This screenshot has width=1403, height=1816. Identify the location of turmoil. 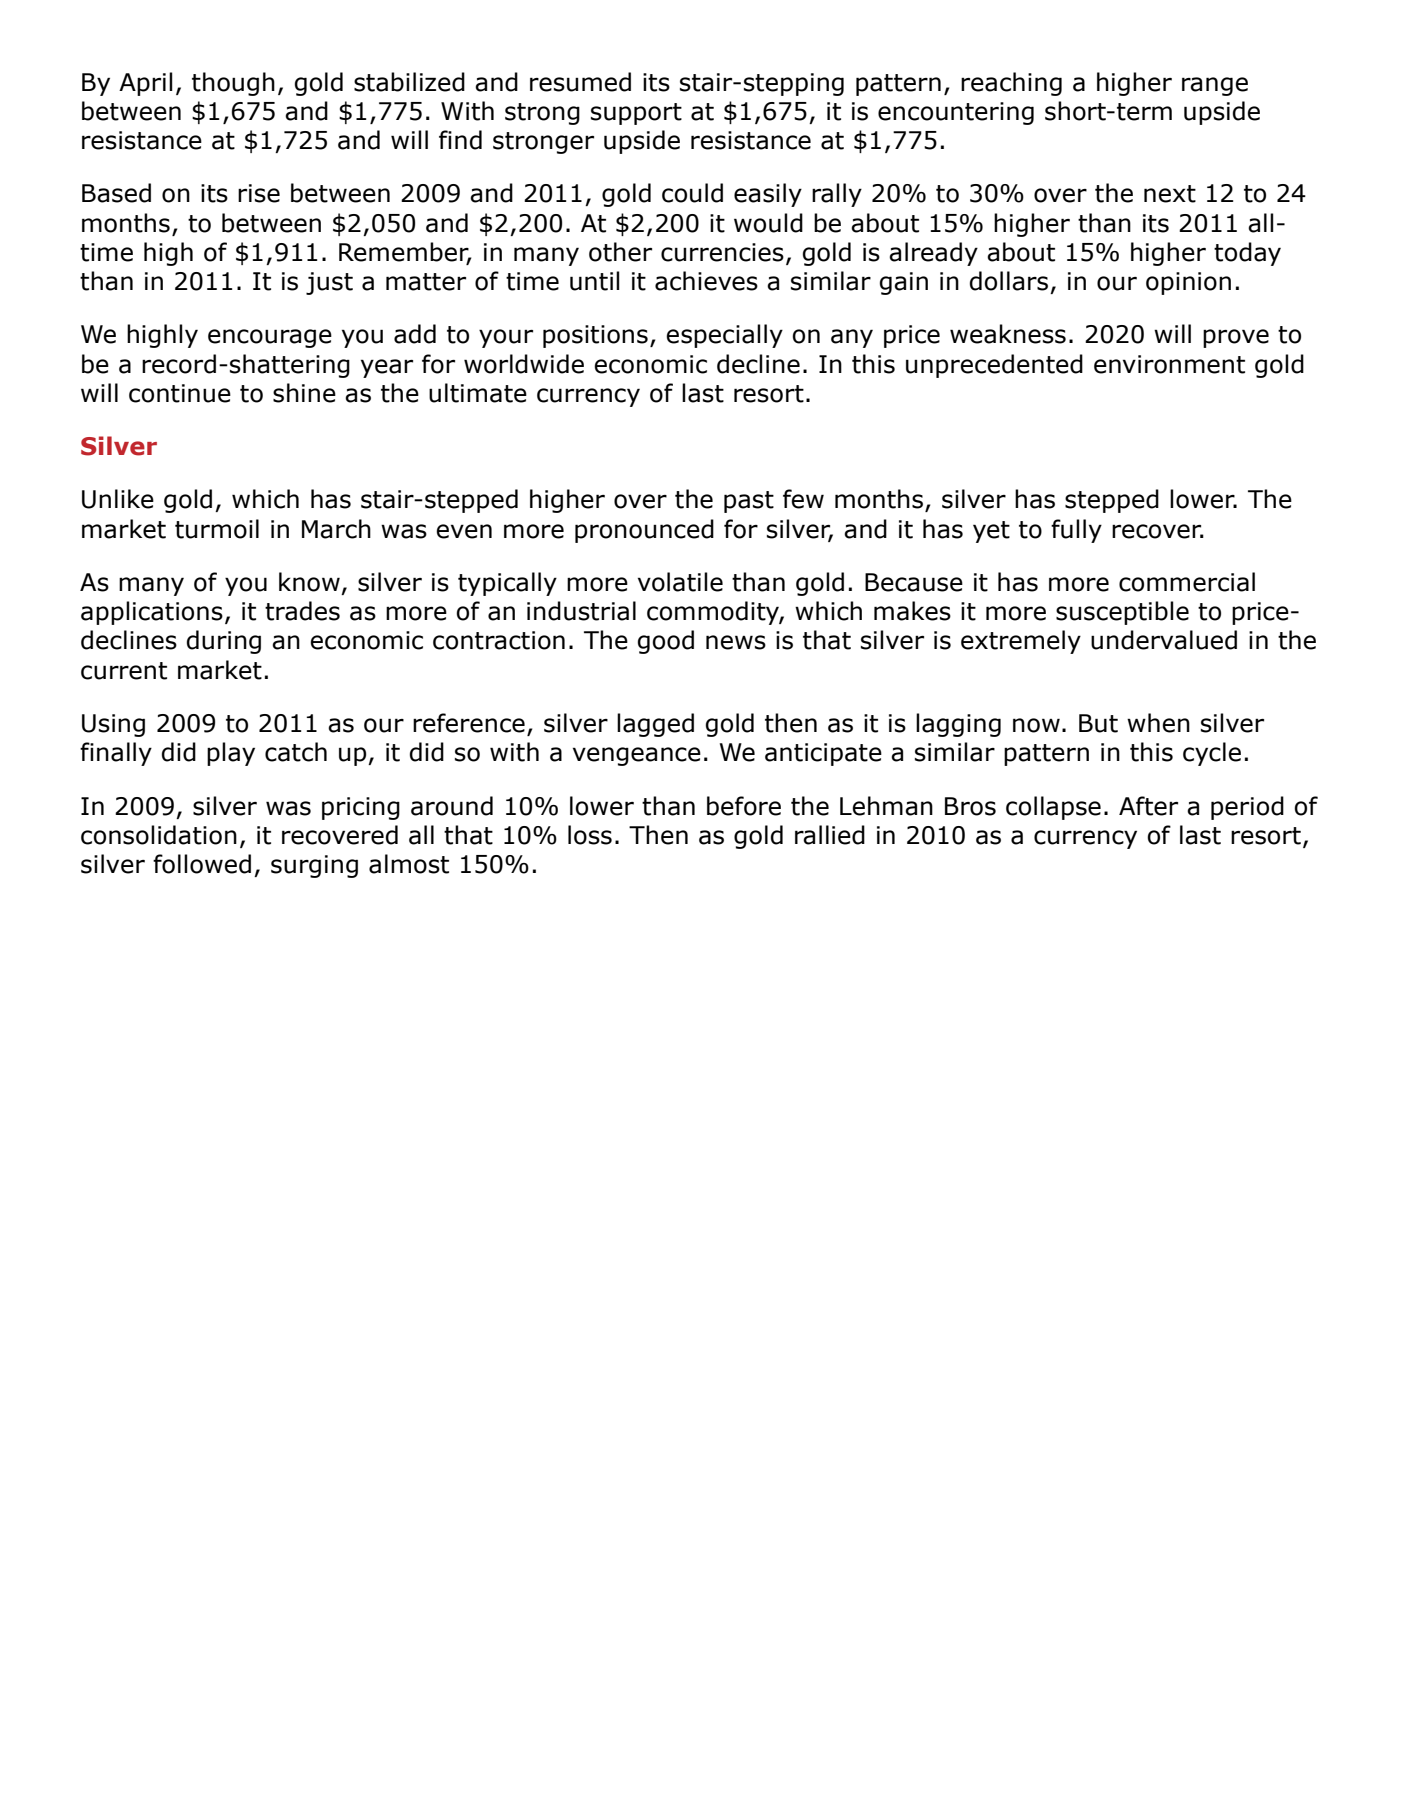
(217, 529).
